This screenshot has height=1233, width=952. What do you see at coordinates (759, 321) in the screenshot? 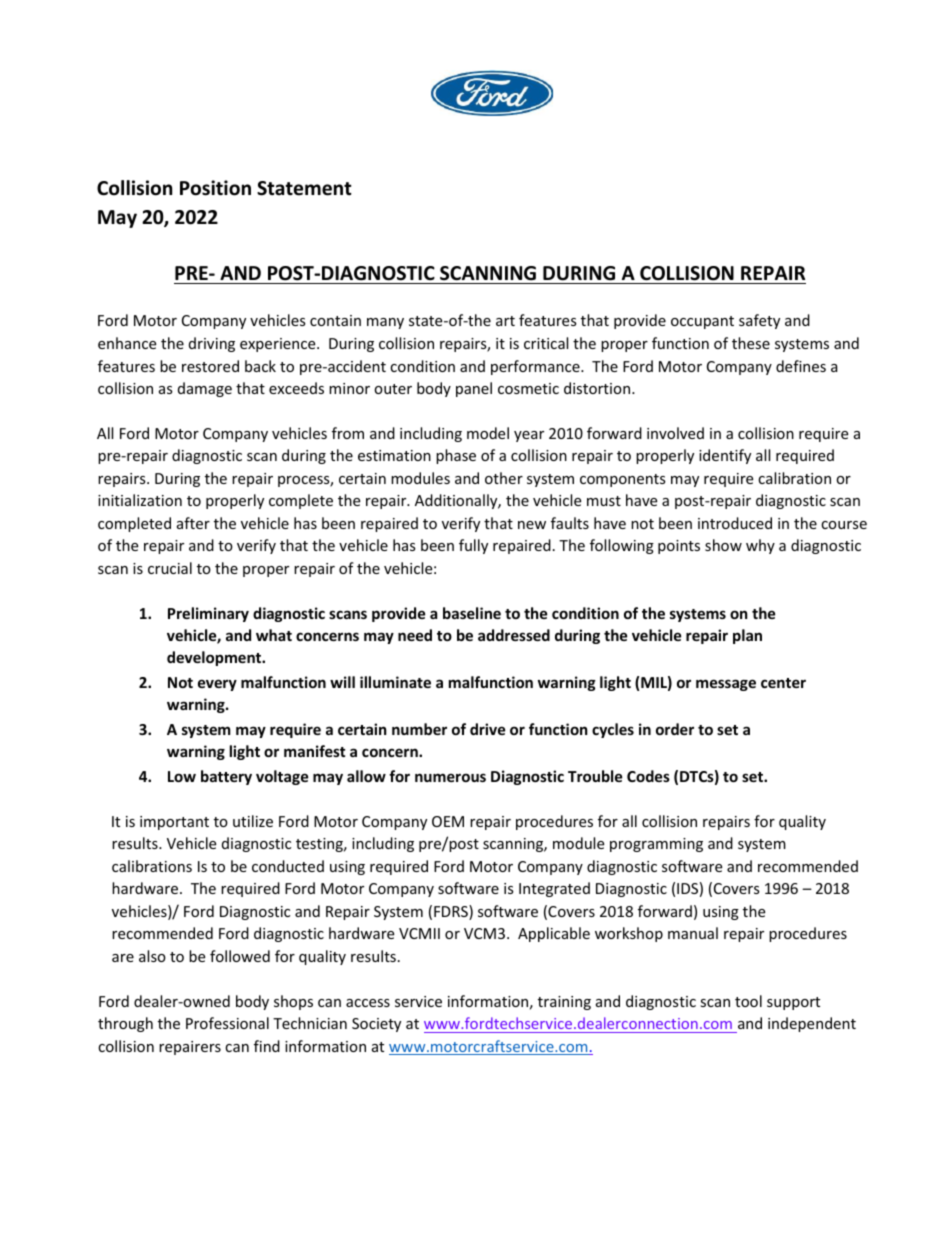
I see `safety` at bounding box center [759, 321].
